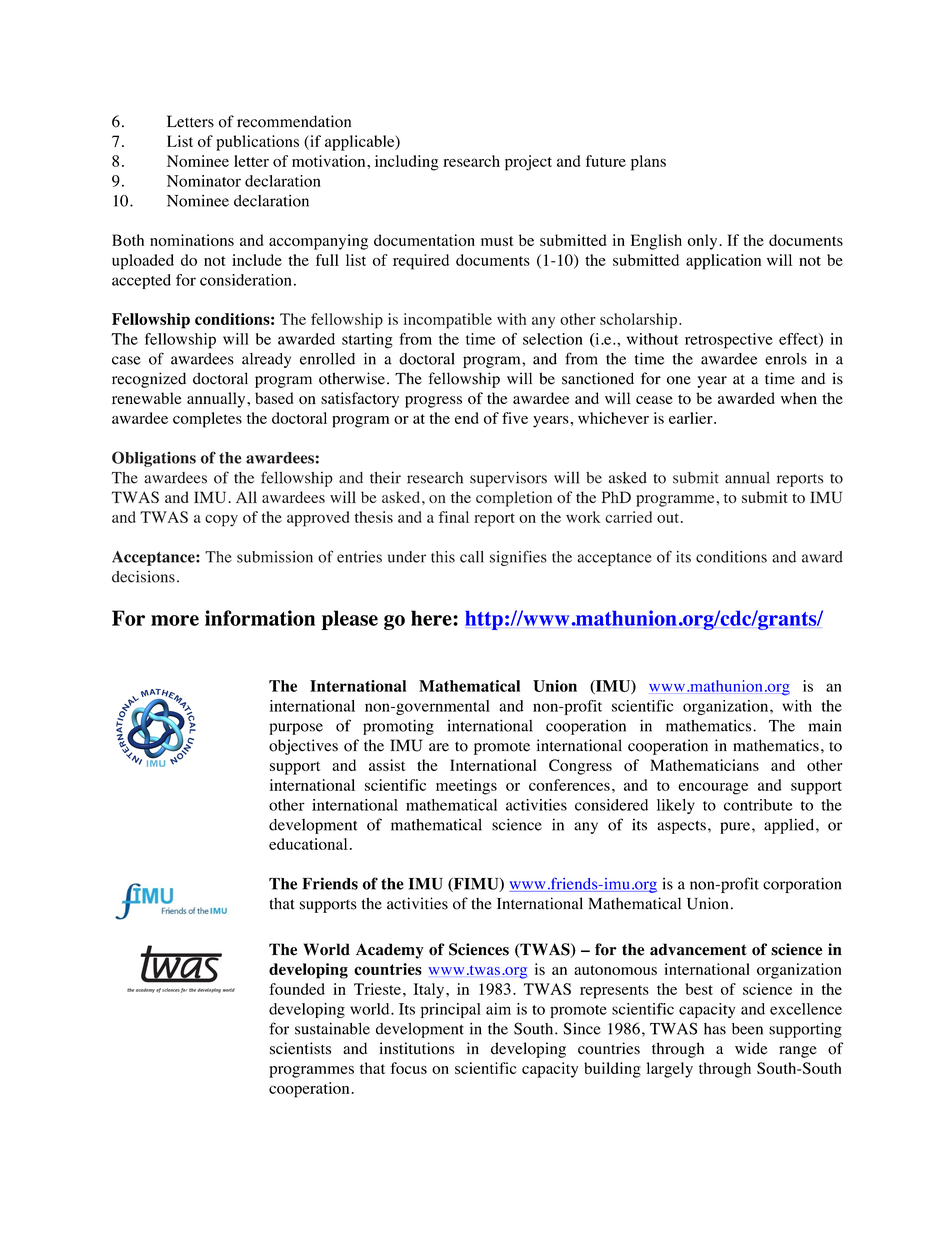 This image has width=952, height=1233. What do you see at coordinates (257, 143) in the image?
I see `publications` at bounding box center [257, 143].
